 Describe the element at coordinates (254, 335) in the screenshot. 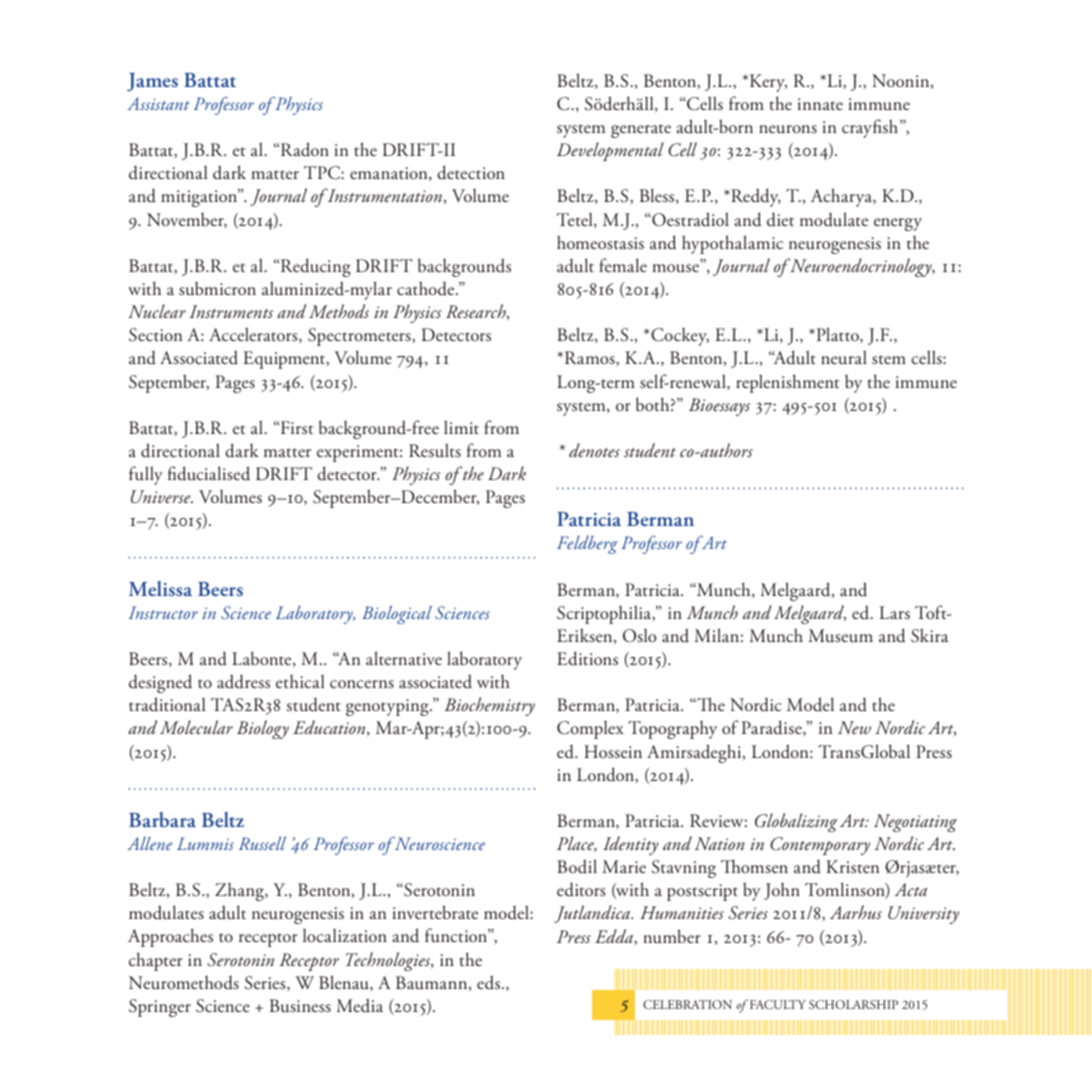

I see `Accelerators` at that location.
